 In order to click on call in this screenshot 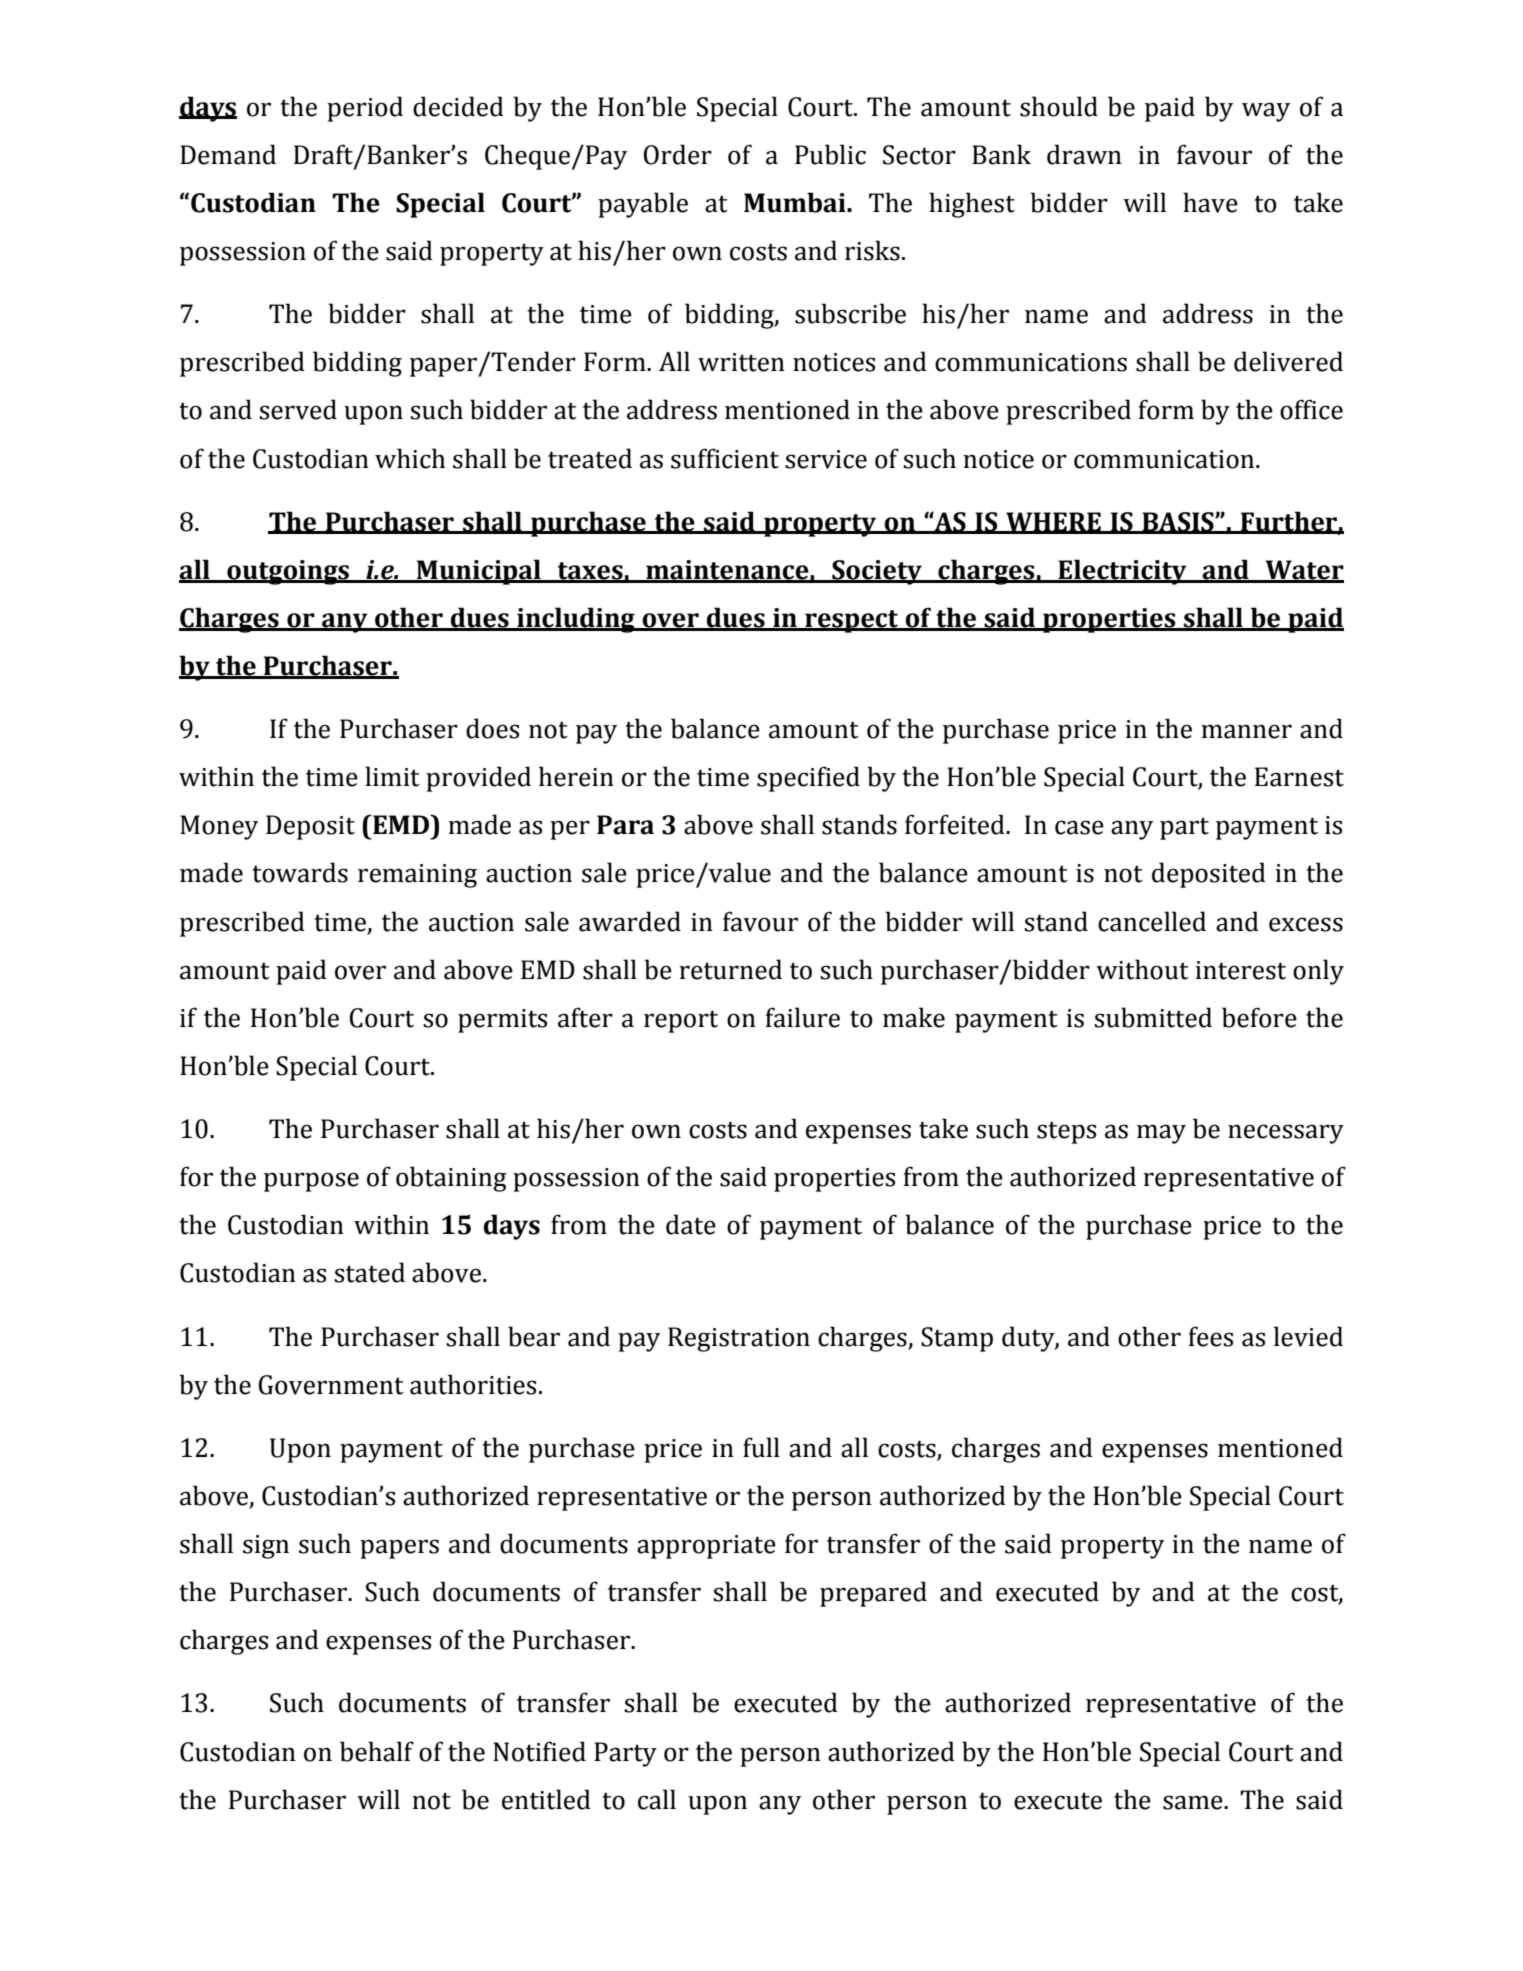, I will do `click(657, 1799)`.
